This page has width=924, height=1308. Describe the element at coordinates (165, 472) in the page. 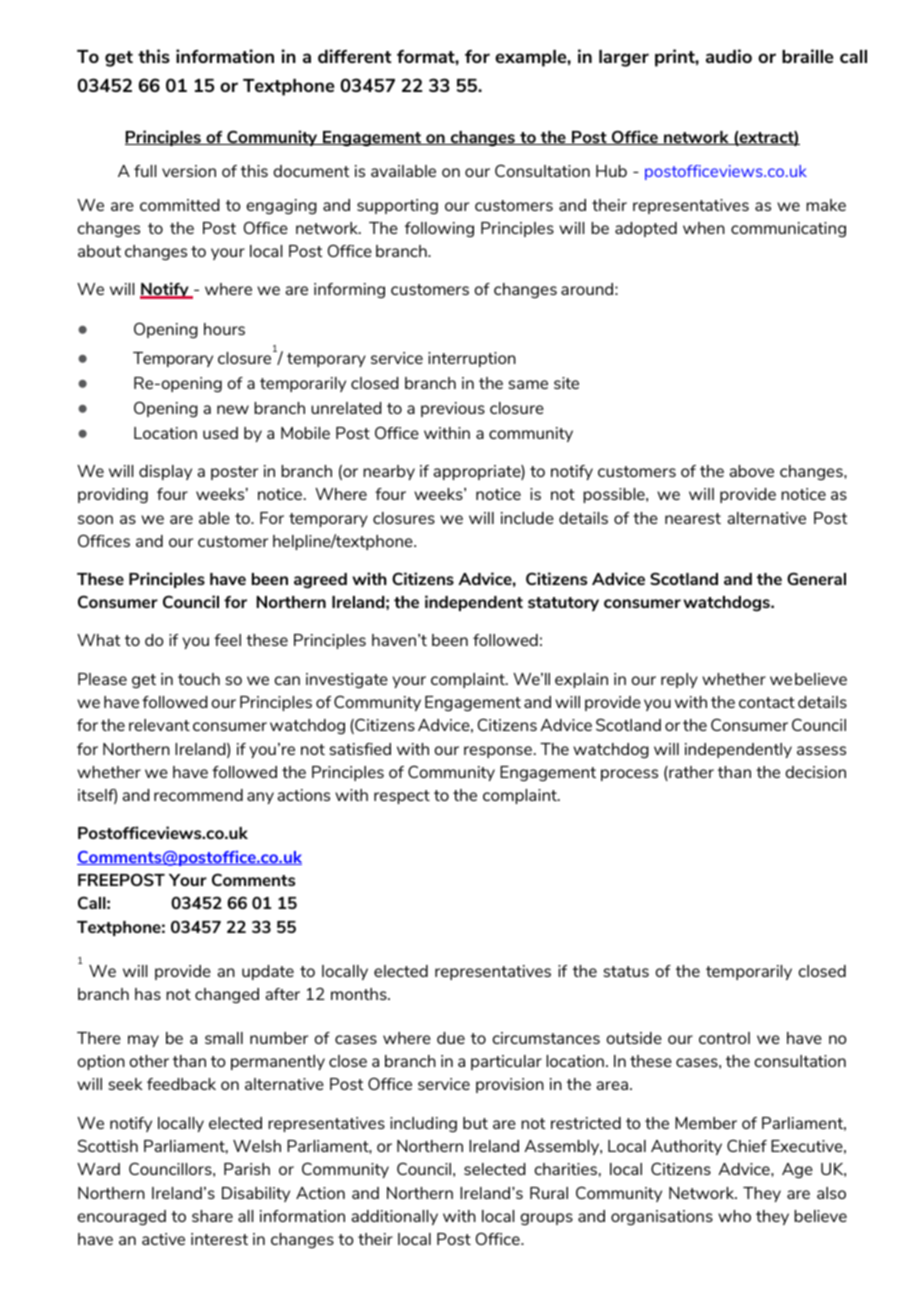

I see `display` at that location.
